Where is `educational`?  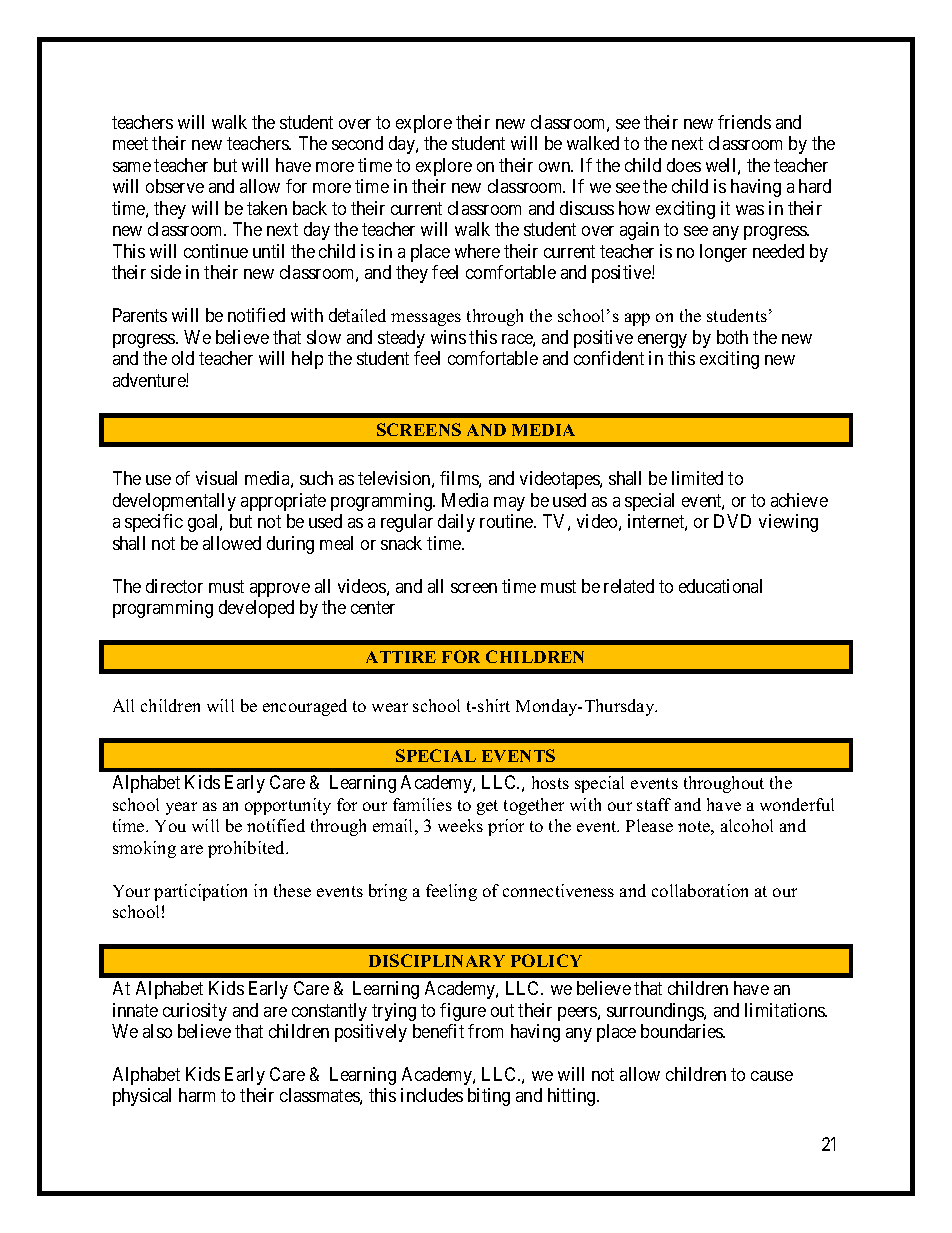
educational is located at coordinates (720, 586).
